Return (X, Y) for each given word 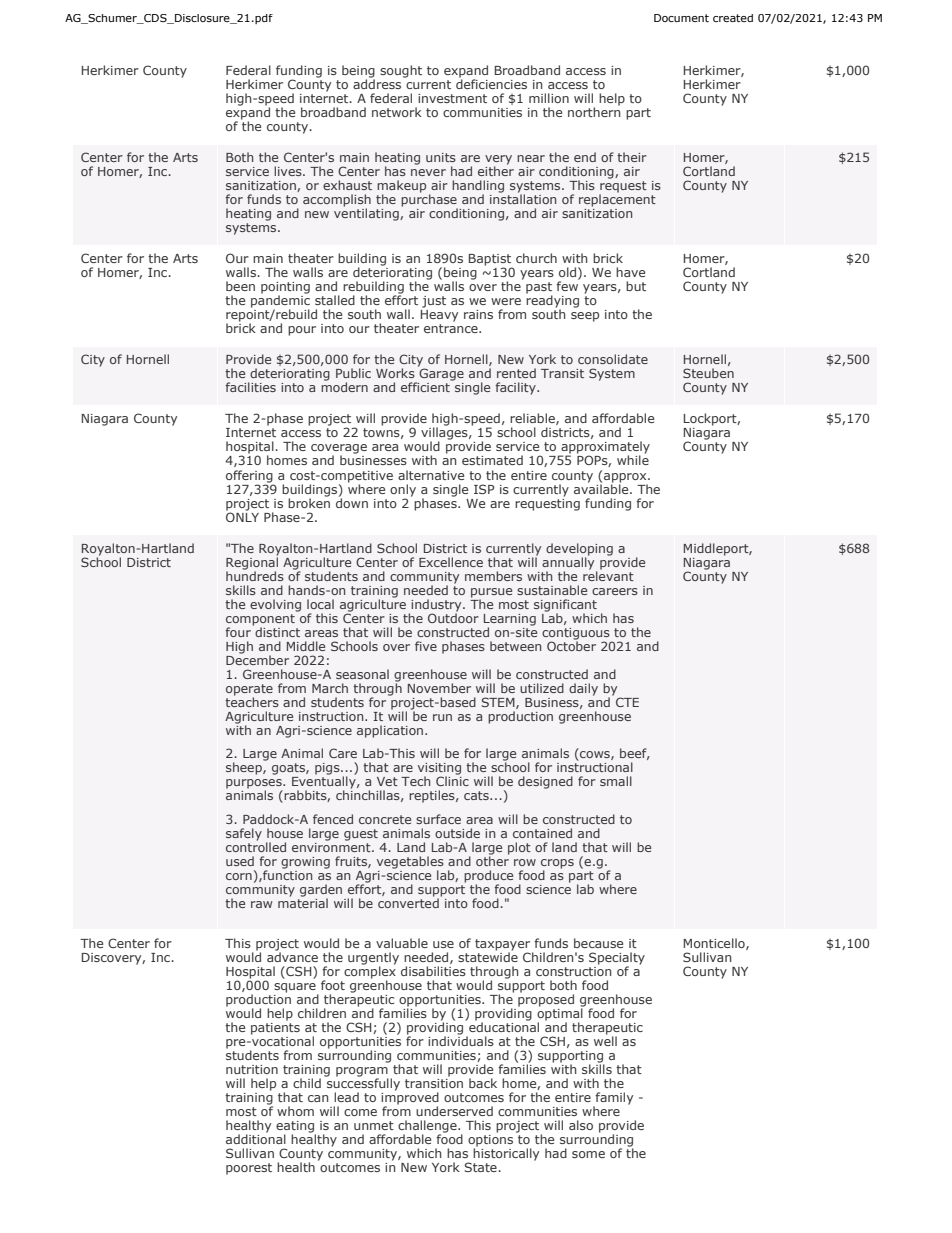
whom (295, 1111)
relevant (608, 575)
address (378, 83)
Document (681, 18)
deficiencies (491, 83)
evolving (275, 605)
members (493, 576)
